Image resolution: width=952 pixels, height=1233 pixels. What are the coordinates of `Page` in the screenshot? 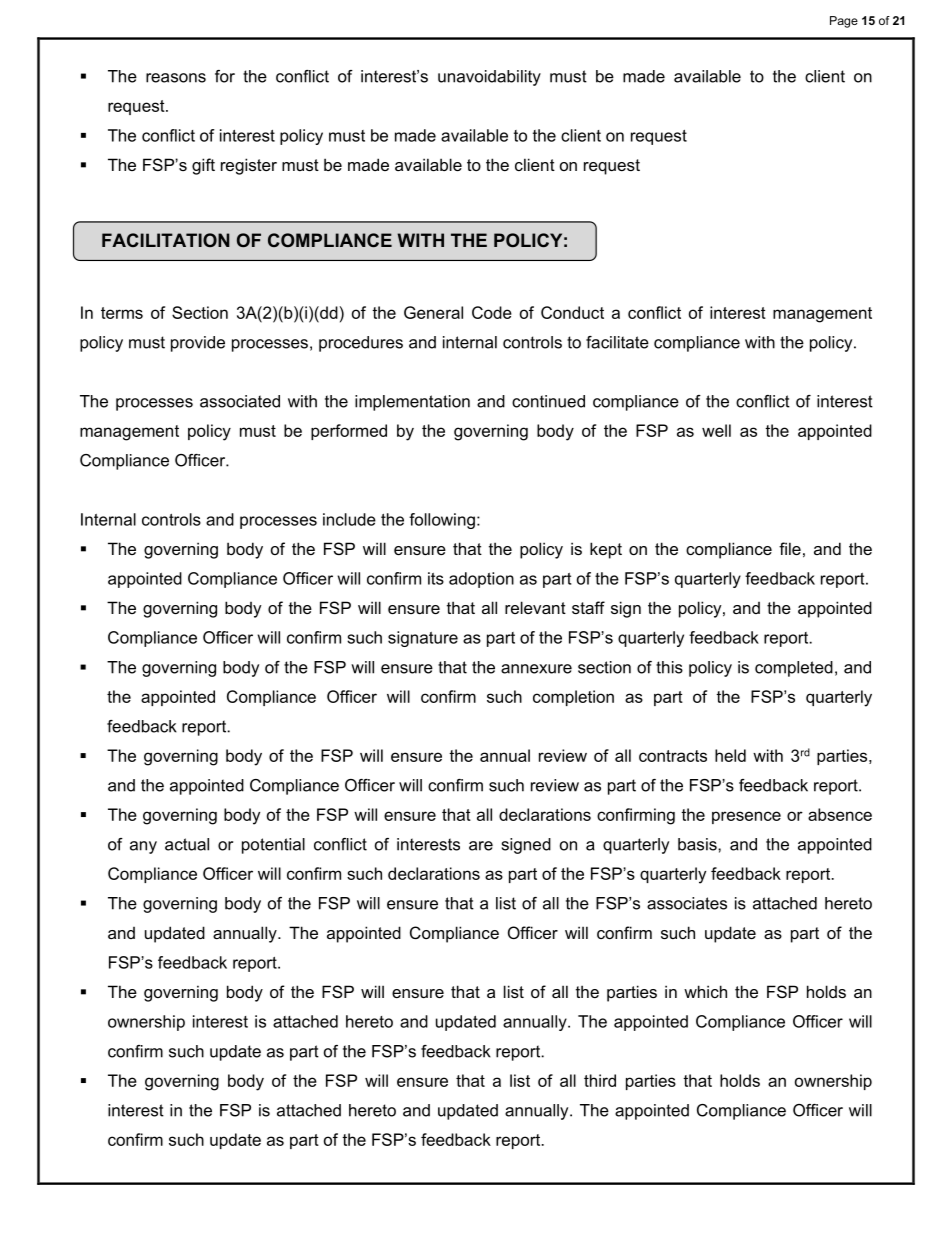 It's located at (844, 22).
